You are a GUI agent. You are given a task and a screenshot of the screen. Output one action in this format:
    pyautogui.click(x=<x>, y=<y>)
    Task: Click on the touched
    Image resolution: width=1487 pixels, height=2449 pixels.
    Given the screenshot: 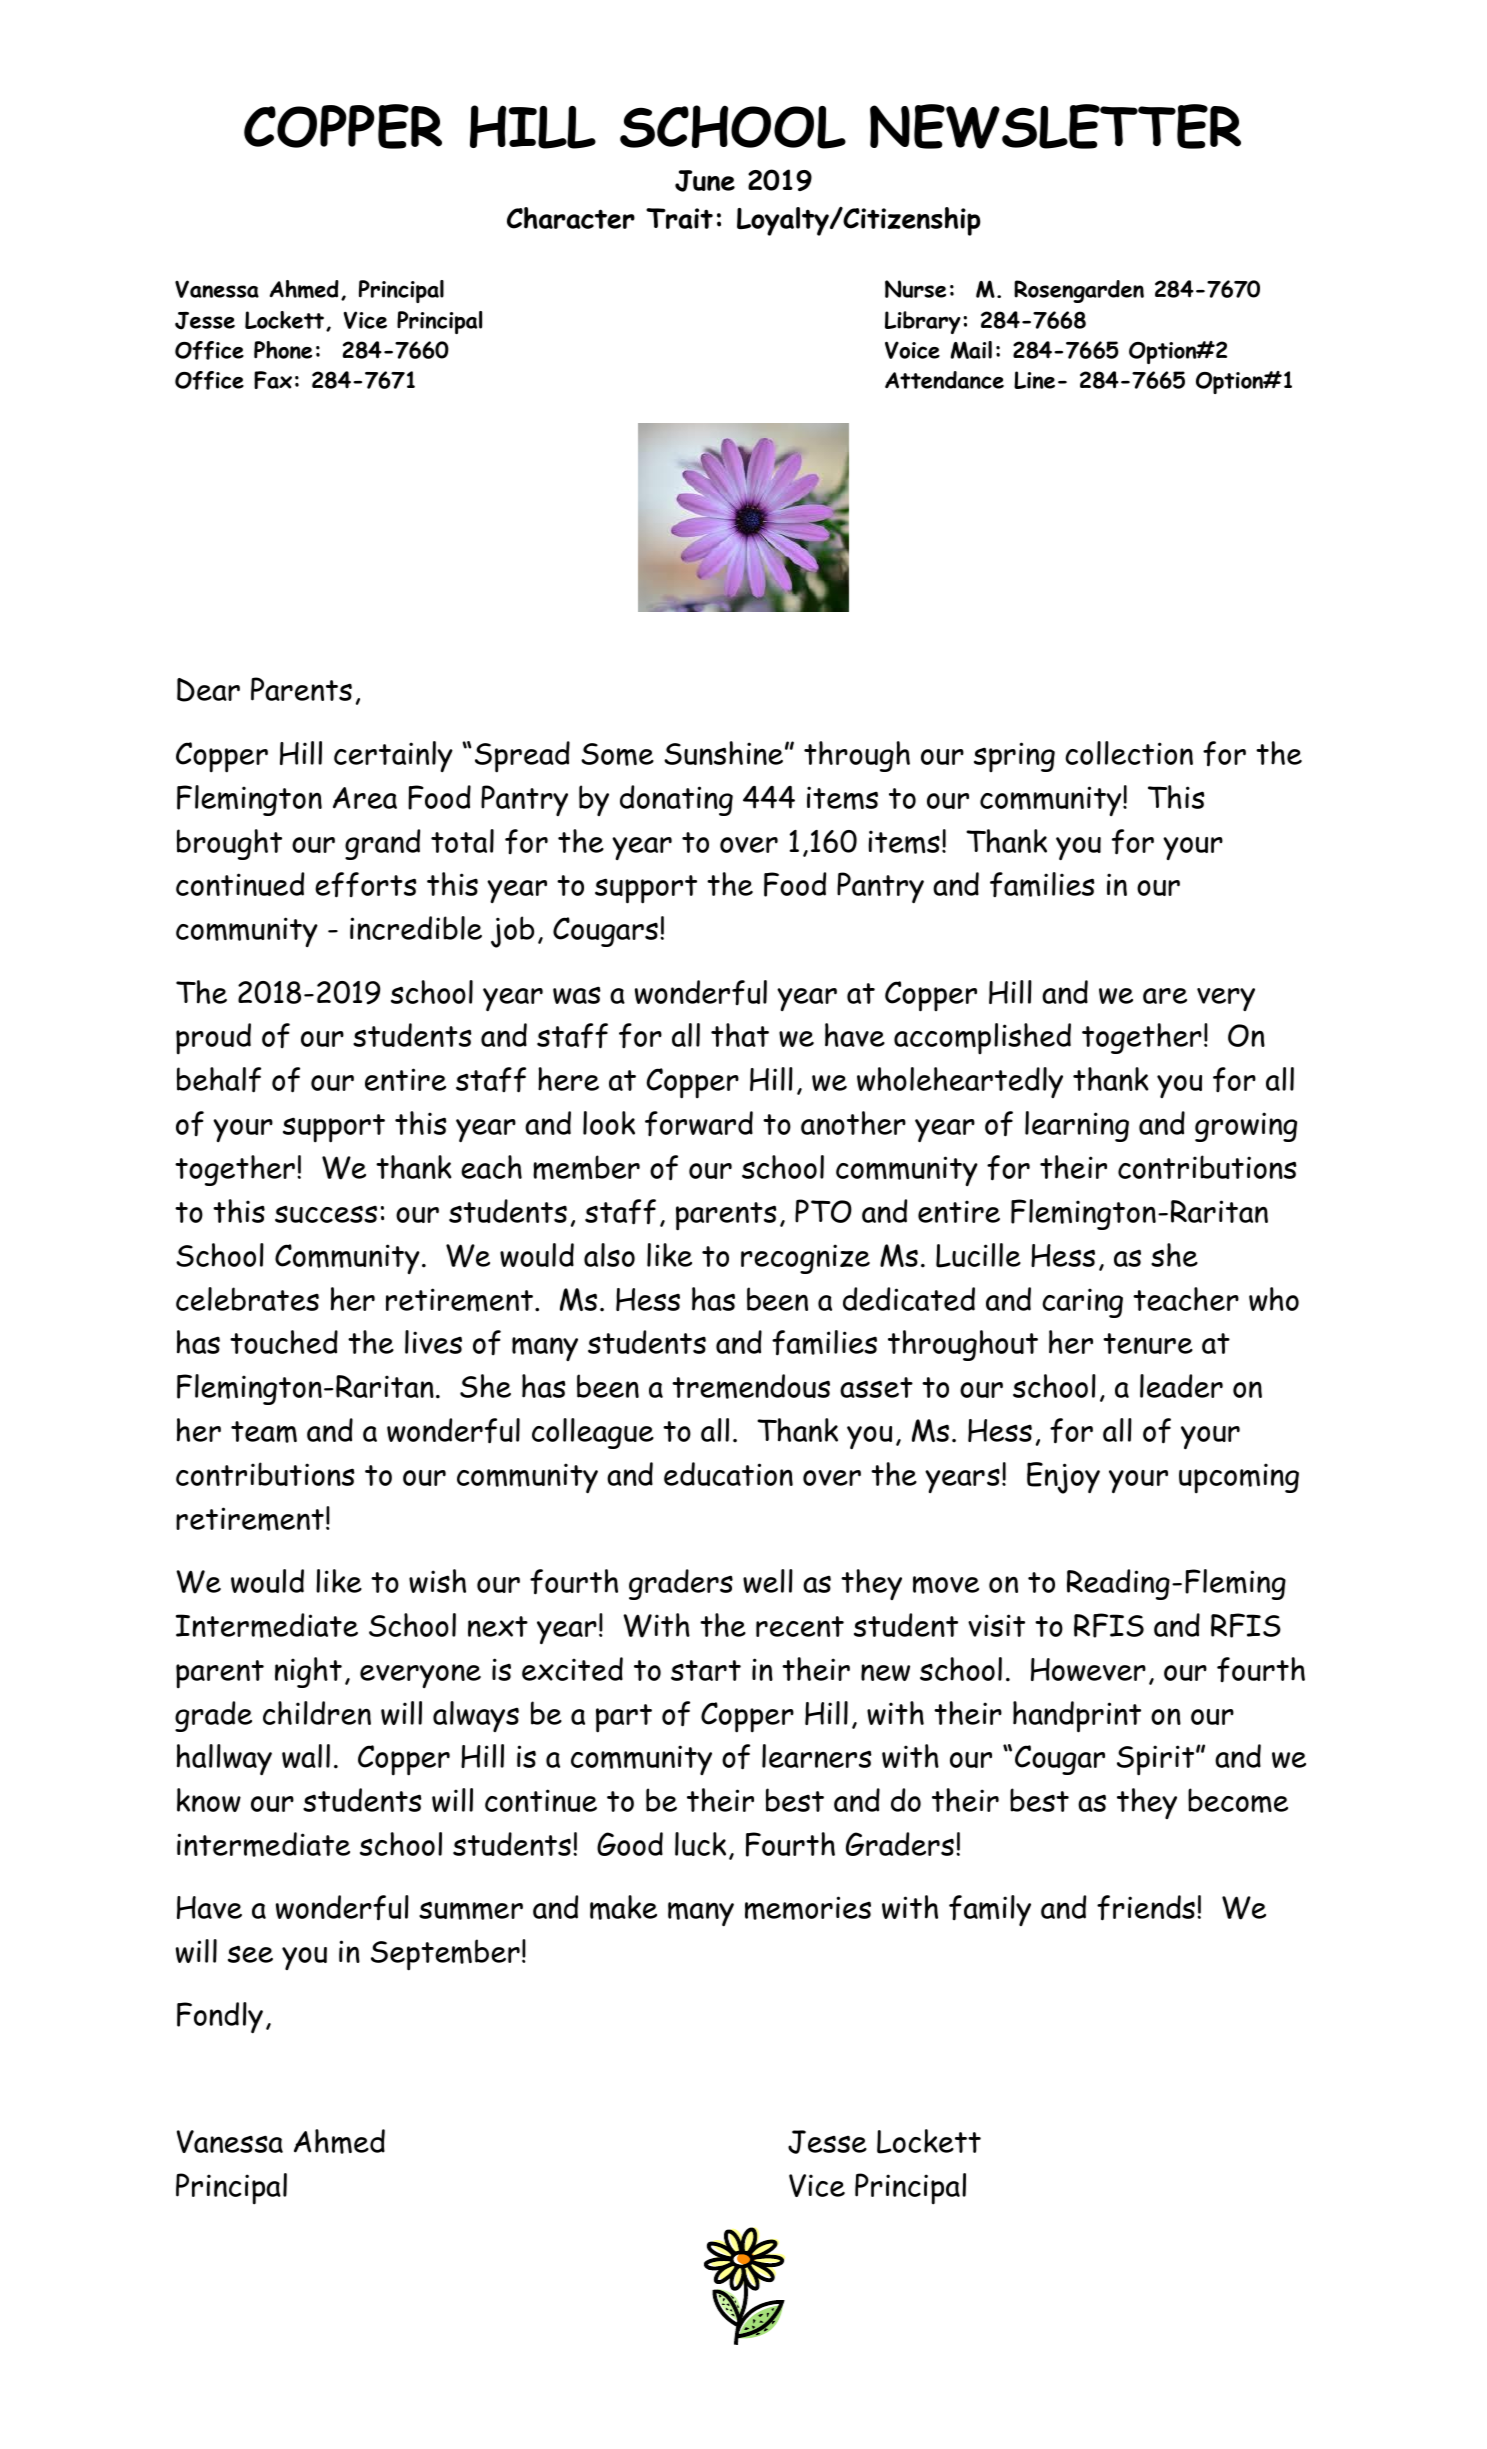 What is the action you would take?
    pyautogui.click(x=284, y=1342)
